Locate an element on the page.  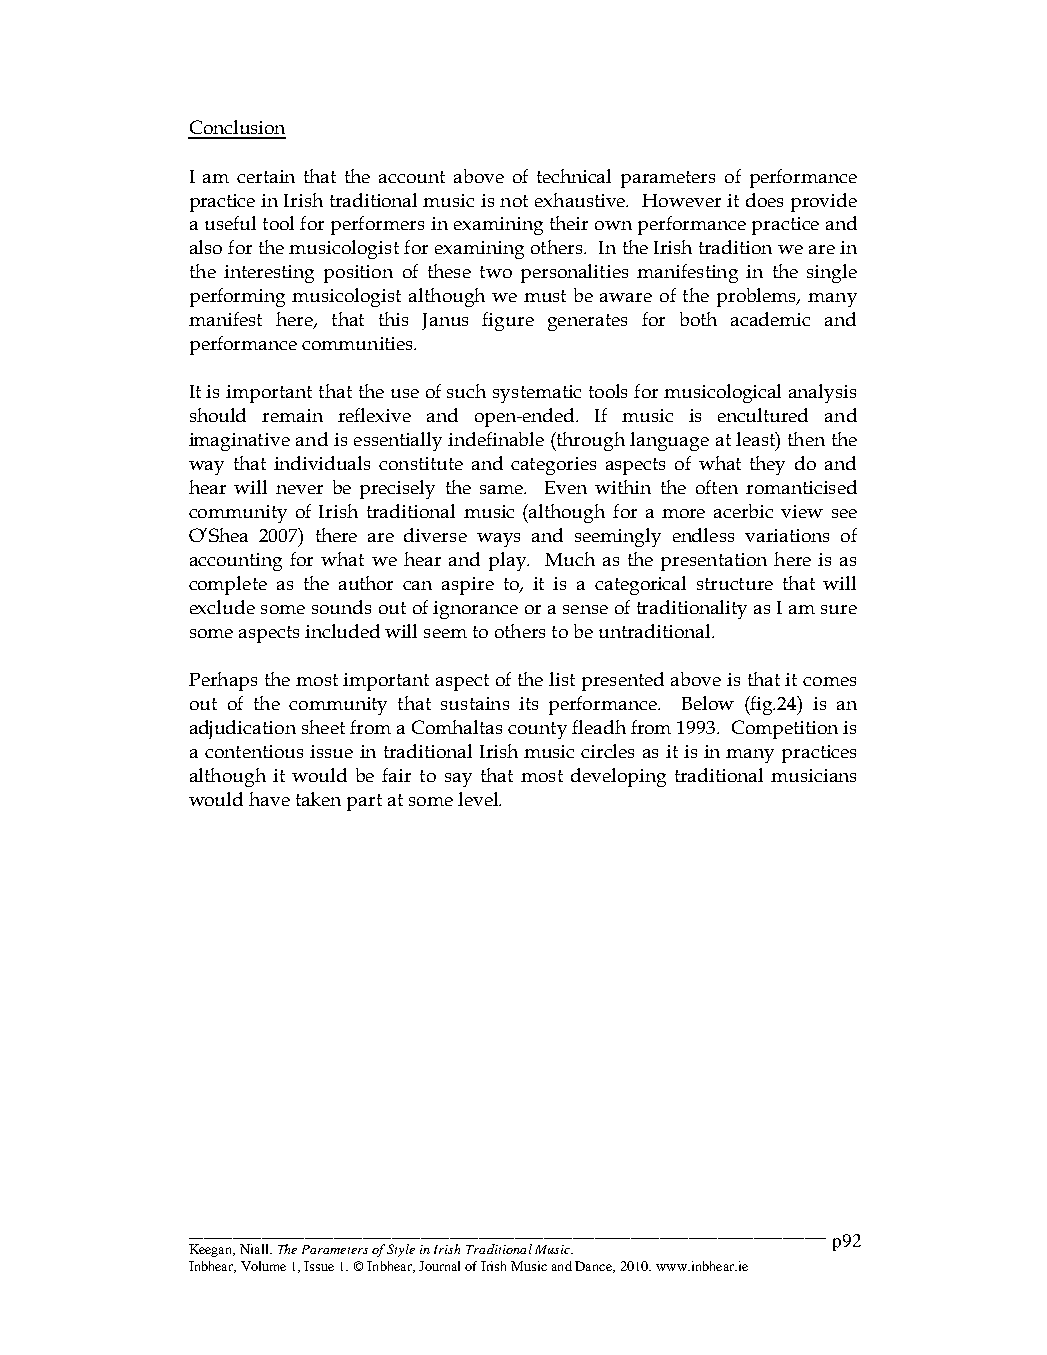
does is located at coordinates (764, 200).
